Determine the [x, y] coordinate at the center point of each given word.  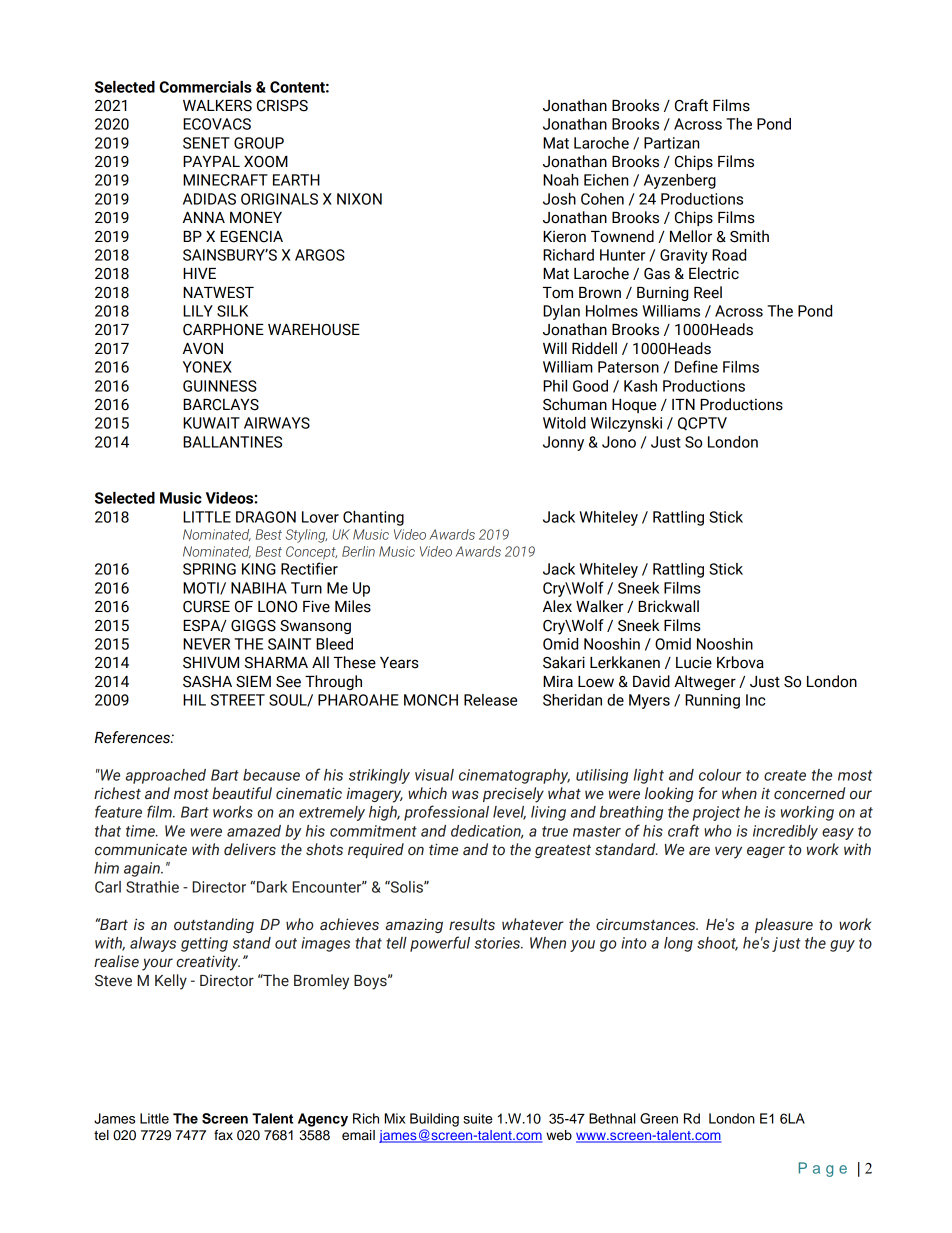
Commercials [205, 87]
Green [659, 1118]
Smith [749, 236]
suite [478, 1118]
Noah [560, 180]
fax [223, 1135]
